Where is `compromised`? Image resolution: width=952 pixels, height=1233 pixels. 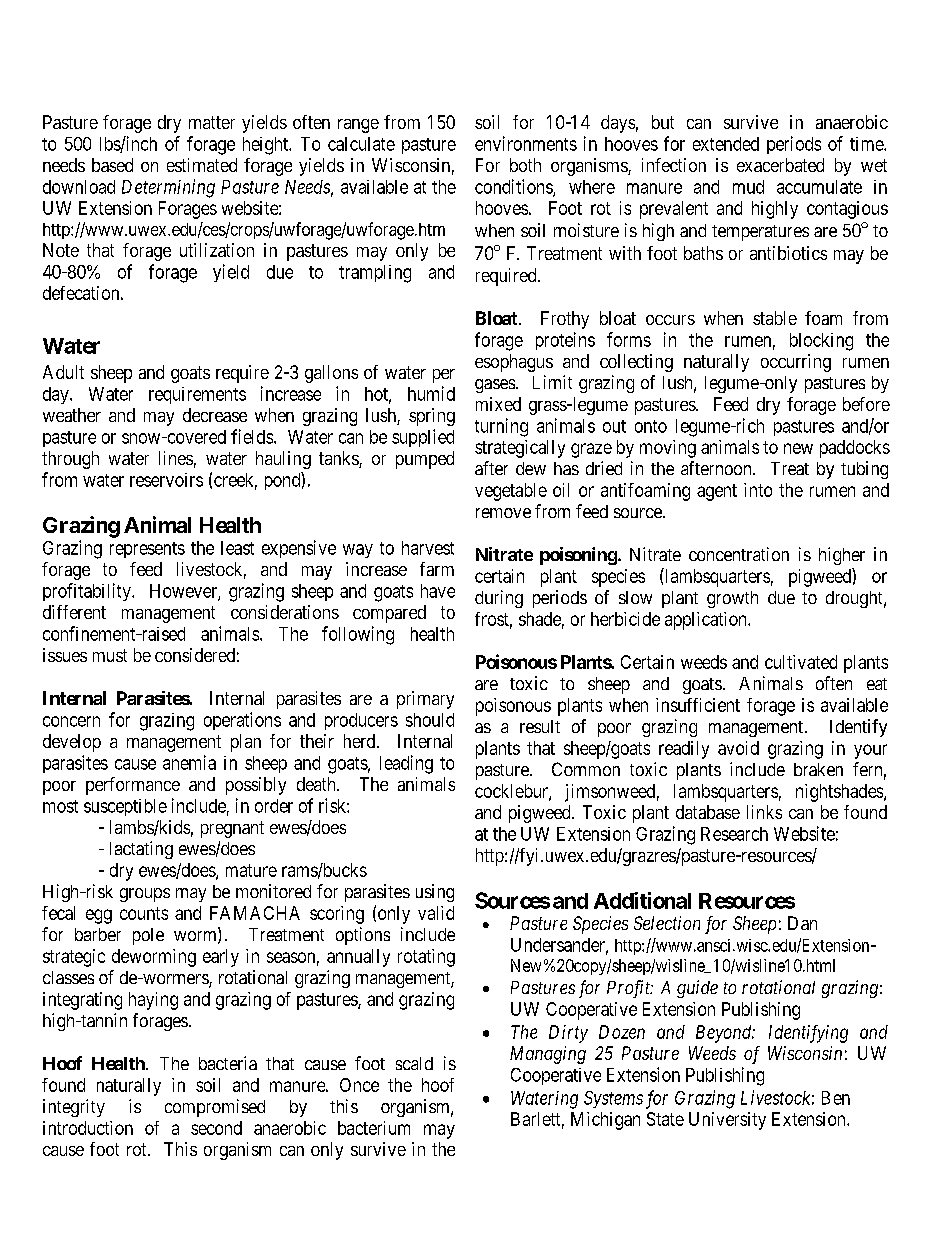
compromised is located at coordinates (215, 1108).
